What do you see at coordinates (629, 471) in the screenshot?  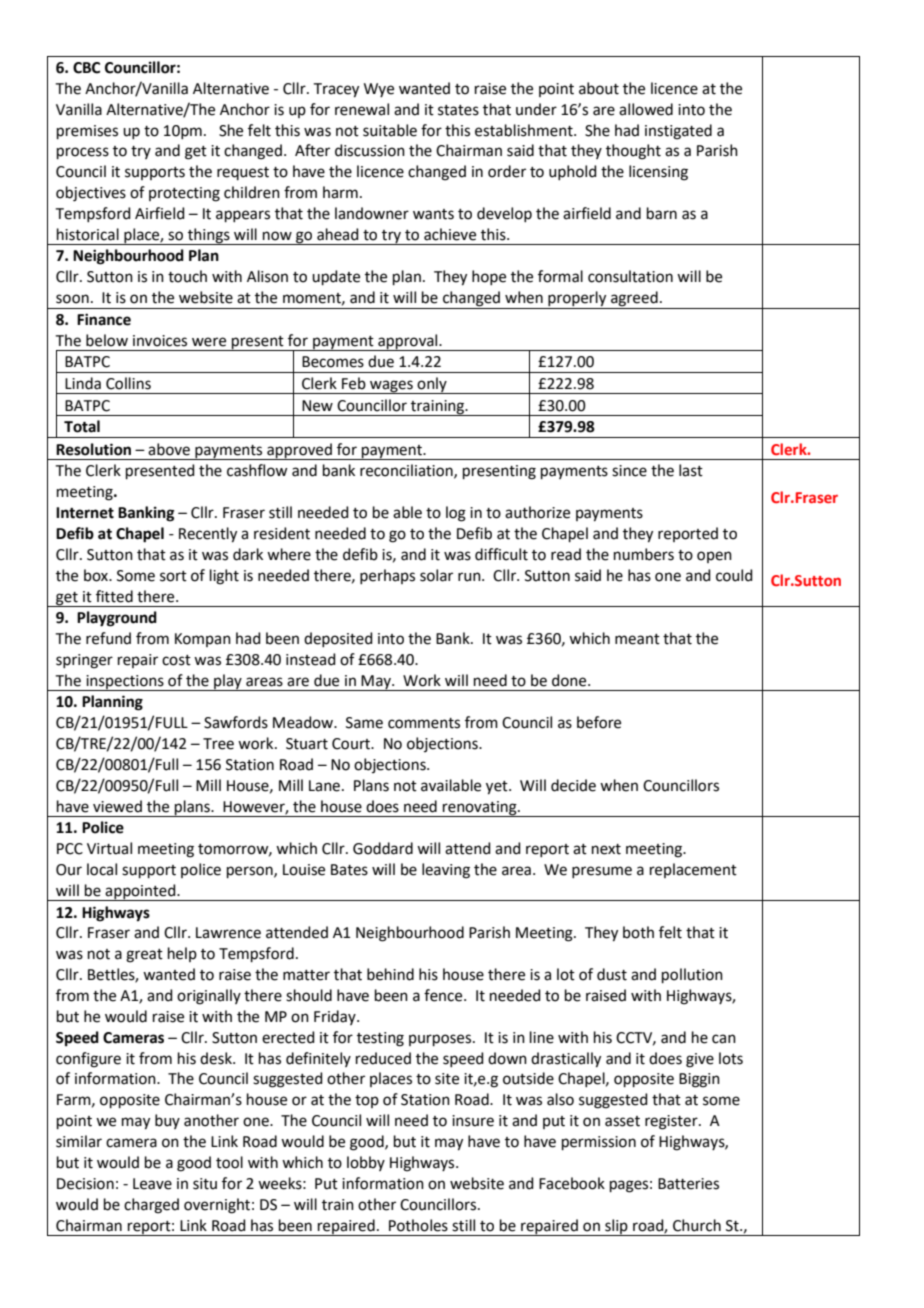 I see `since` at bounding box center [629, 471].
